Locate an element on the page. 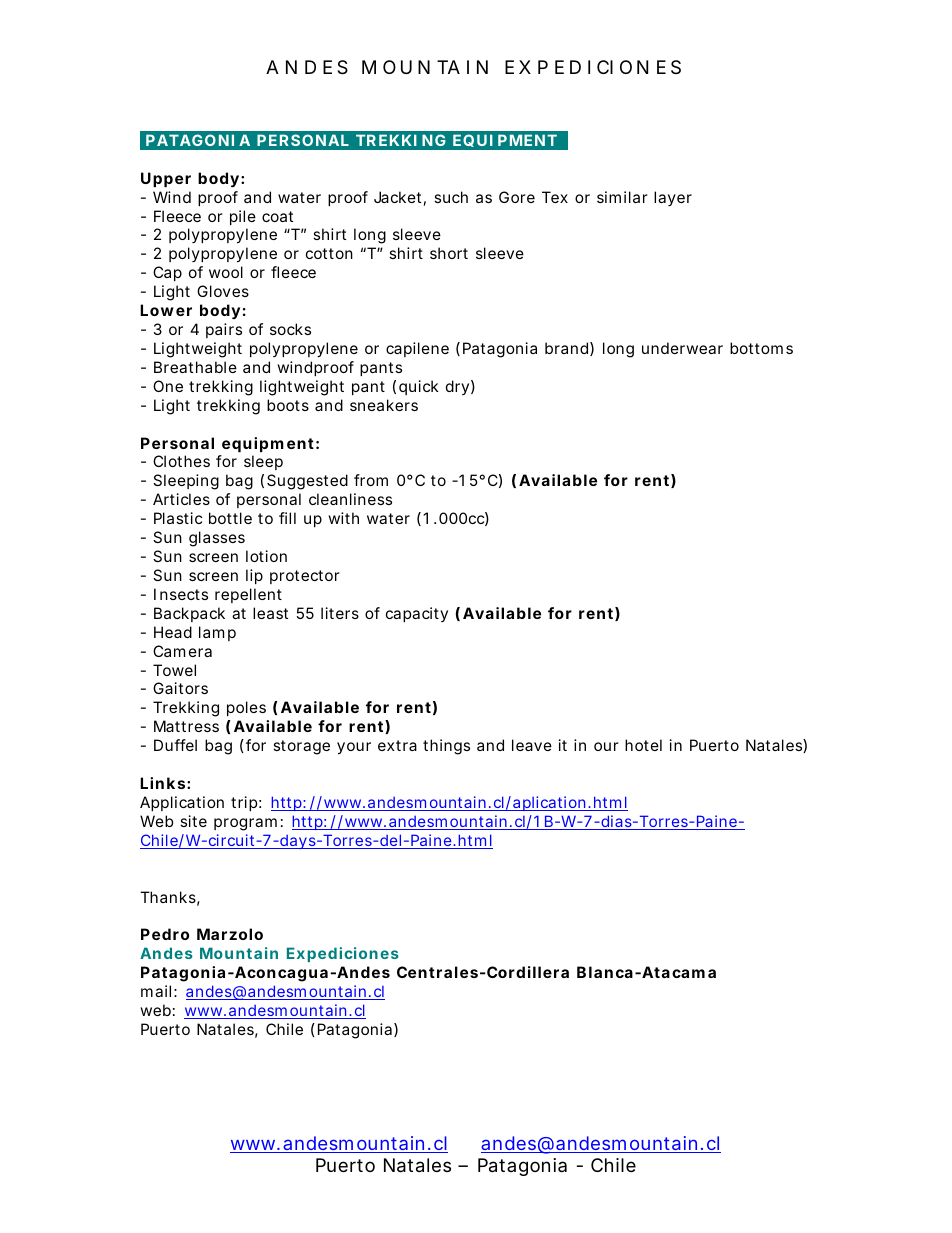 The height and width of the page is (1233, 952). Pedro is located at coordinates (165, 934).
